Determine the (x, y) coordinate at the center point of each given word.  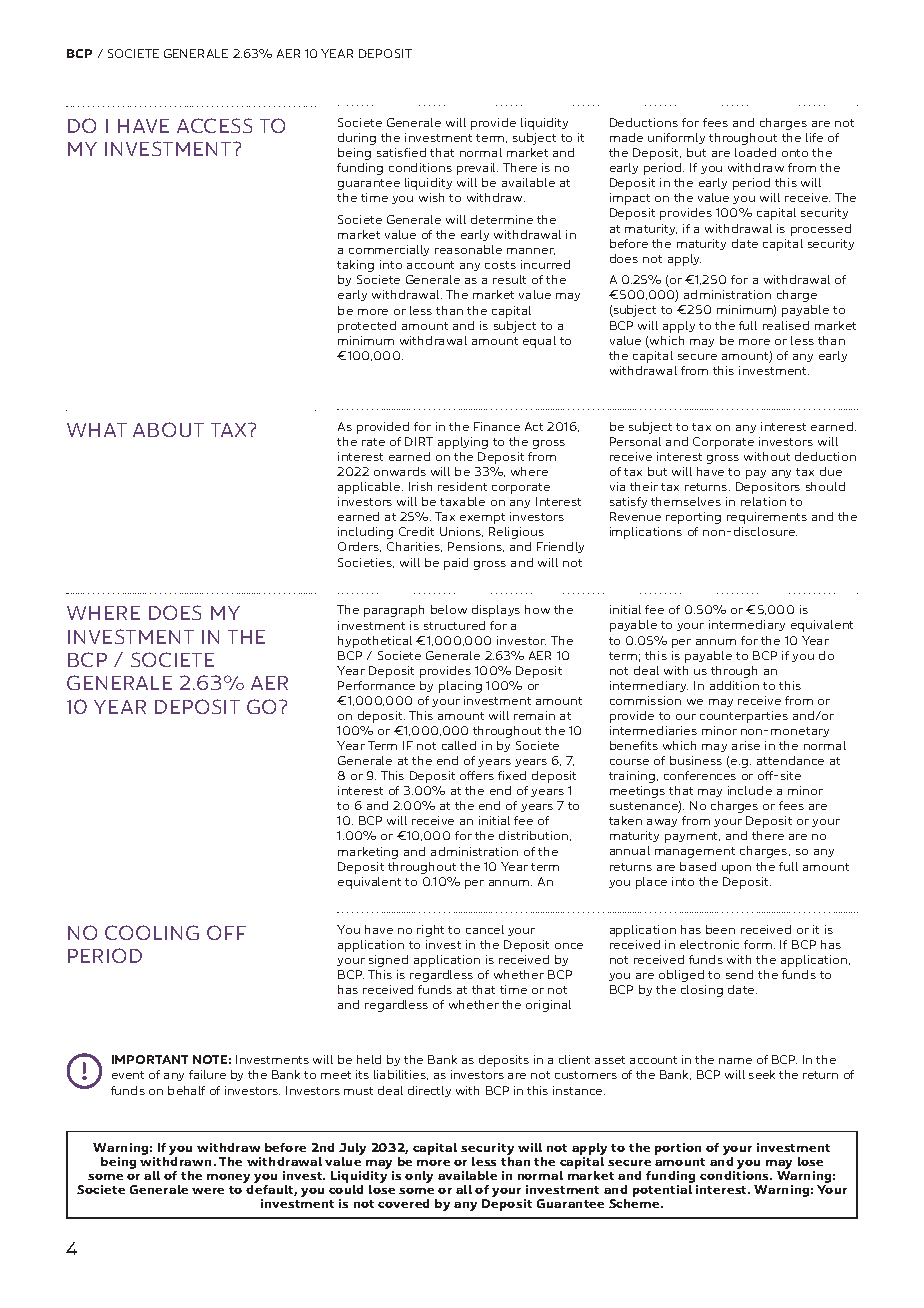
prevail (477, 169)
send (739, 974)
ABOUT (168, 429)
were (208, 1191)
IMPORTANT (150, 1059)
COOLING (152, 932)
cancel (485, 929)
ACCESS (214, 125)
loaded (755, 152)
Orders (359, 547)
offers (477, 775)
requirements (767, 518)
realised (786, 325)
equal (539, 342)
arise (746, 745)
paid (456, 564)
